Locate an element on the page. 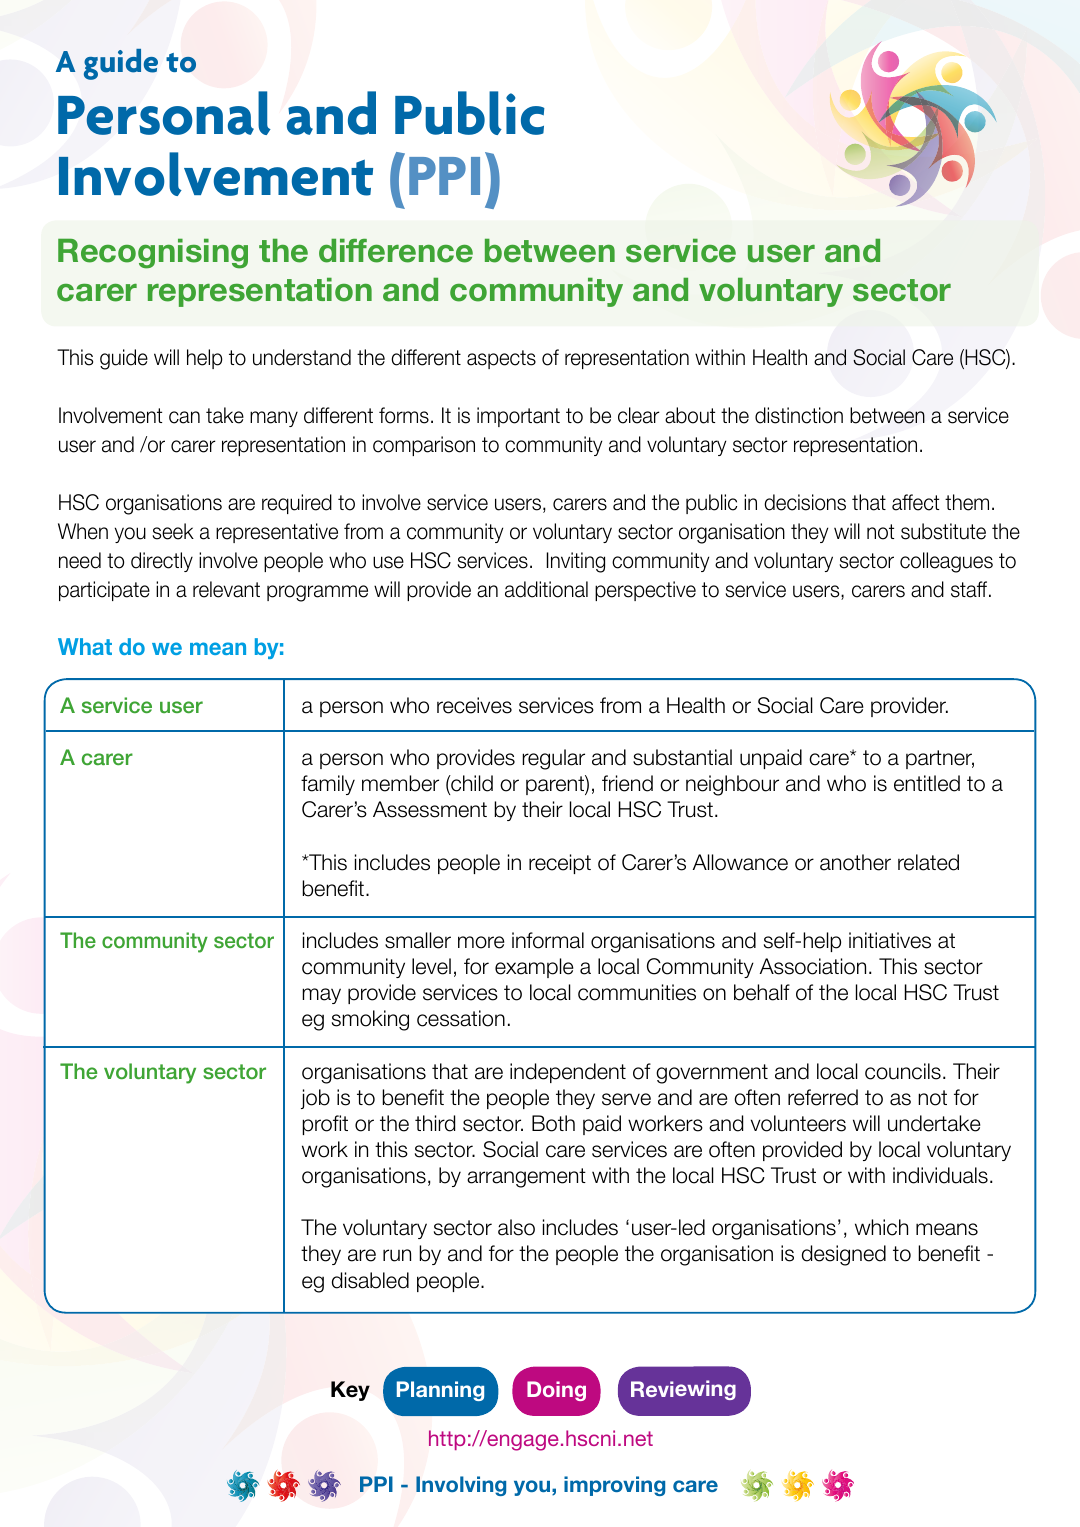 Image resolution: width=1080 pixels, height=1527 pixels. distinction is located at coordinates (799, 415).
